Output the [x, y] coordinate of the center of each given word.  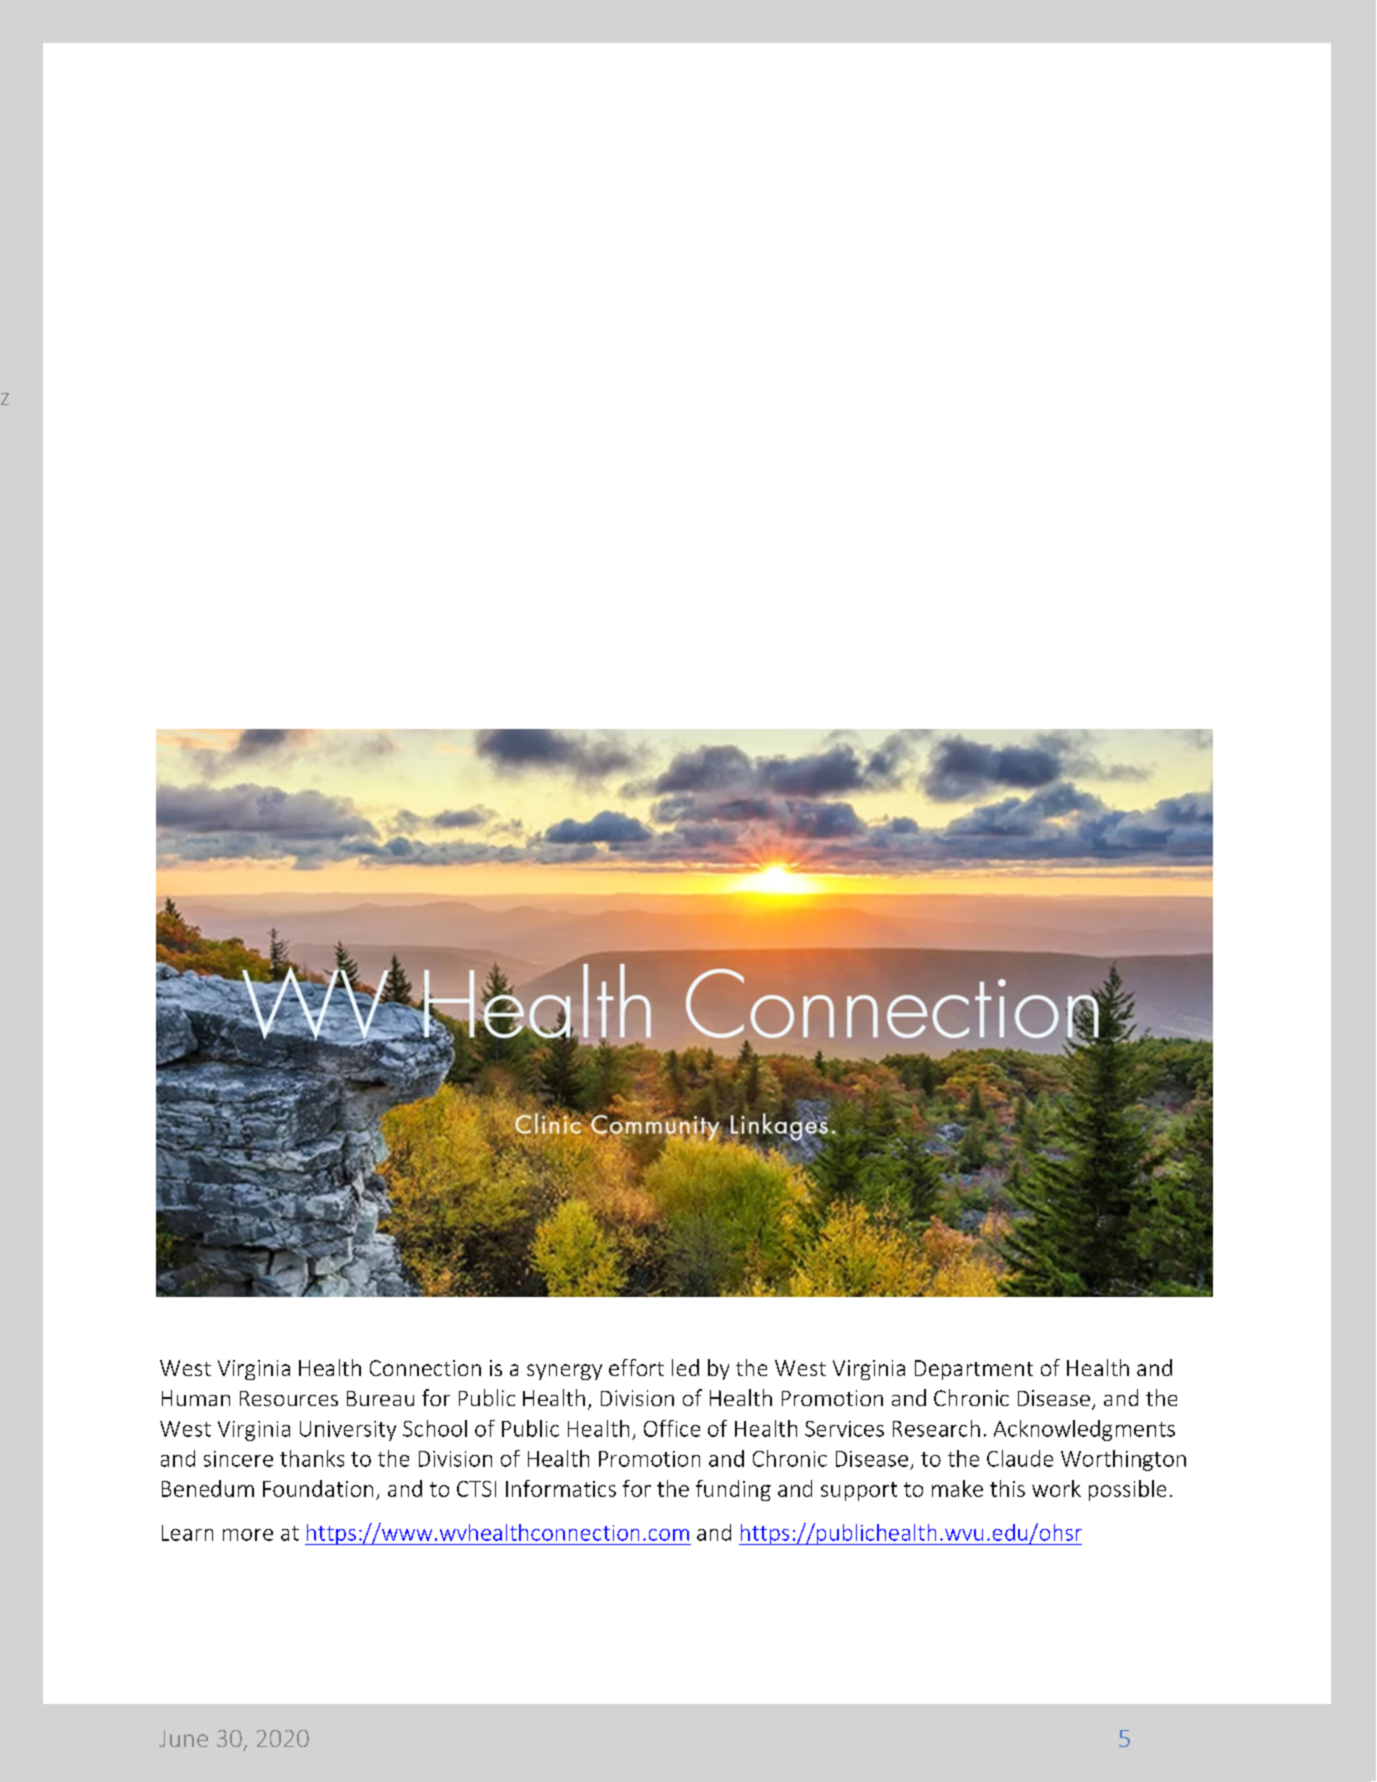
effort [636, 1367]
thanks [312, 1458]
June [183, 1738]
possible [1127, 1490]
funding [733, 1490]
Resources [289, 1398]
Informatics [561, 1488]
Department [974, 1370]
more [248, 1535]
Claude [1020, 1458]
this [1007, 1488]
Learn [187, 1533]
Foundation [318, 1488]
